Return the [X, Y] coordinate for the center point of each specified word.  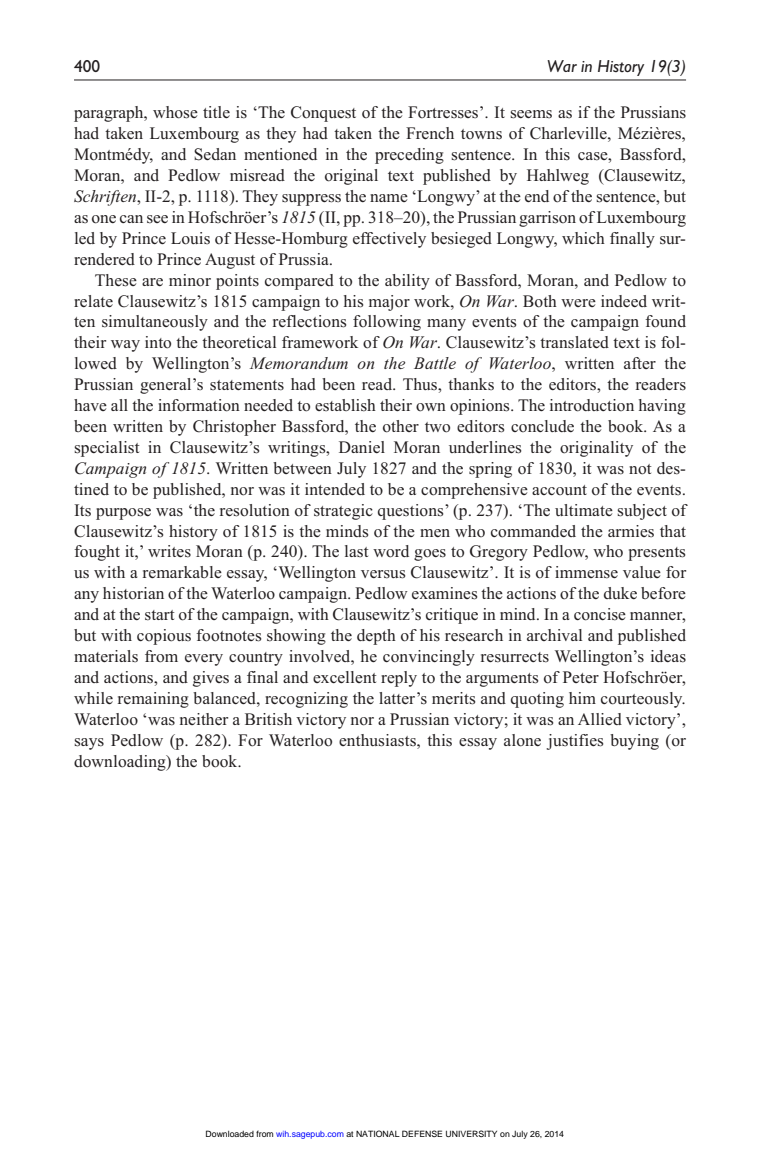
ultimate [584, 510]
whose [175, 112]
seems [531, 114]
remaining [153, 700]
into [158, 342]
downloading [121, 763]
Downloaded [230, 1133]
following [387, 323]
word [391, 551]
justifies [574, 742]
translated [574, 342]
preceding [409, 156]
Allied [600, 719]
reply [399, 679]
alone [522, 740]
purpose [123, 514]
